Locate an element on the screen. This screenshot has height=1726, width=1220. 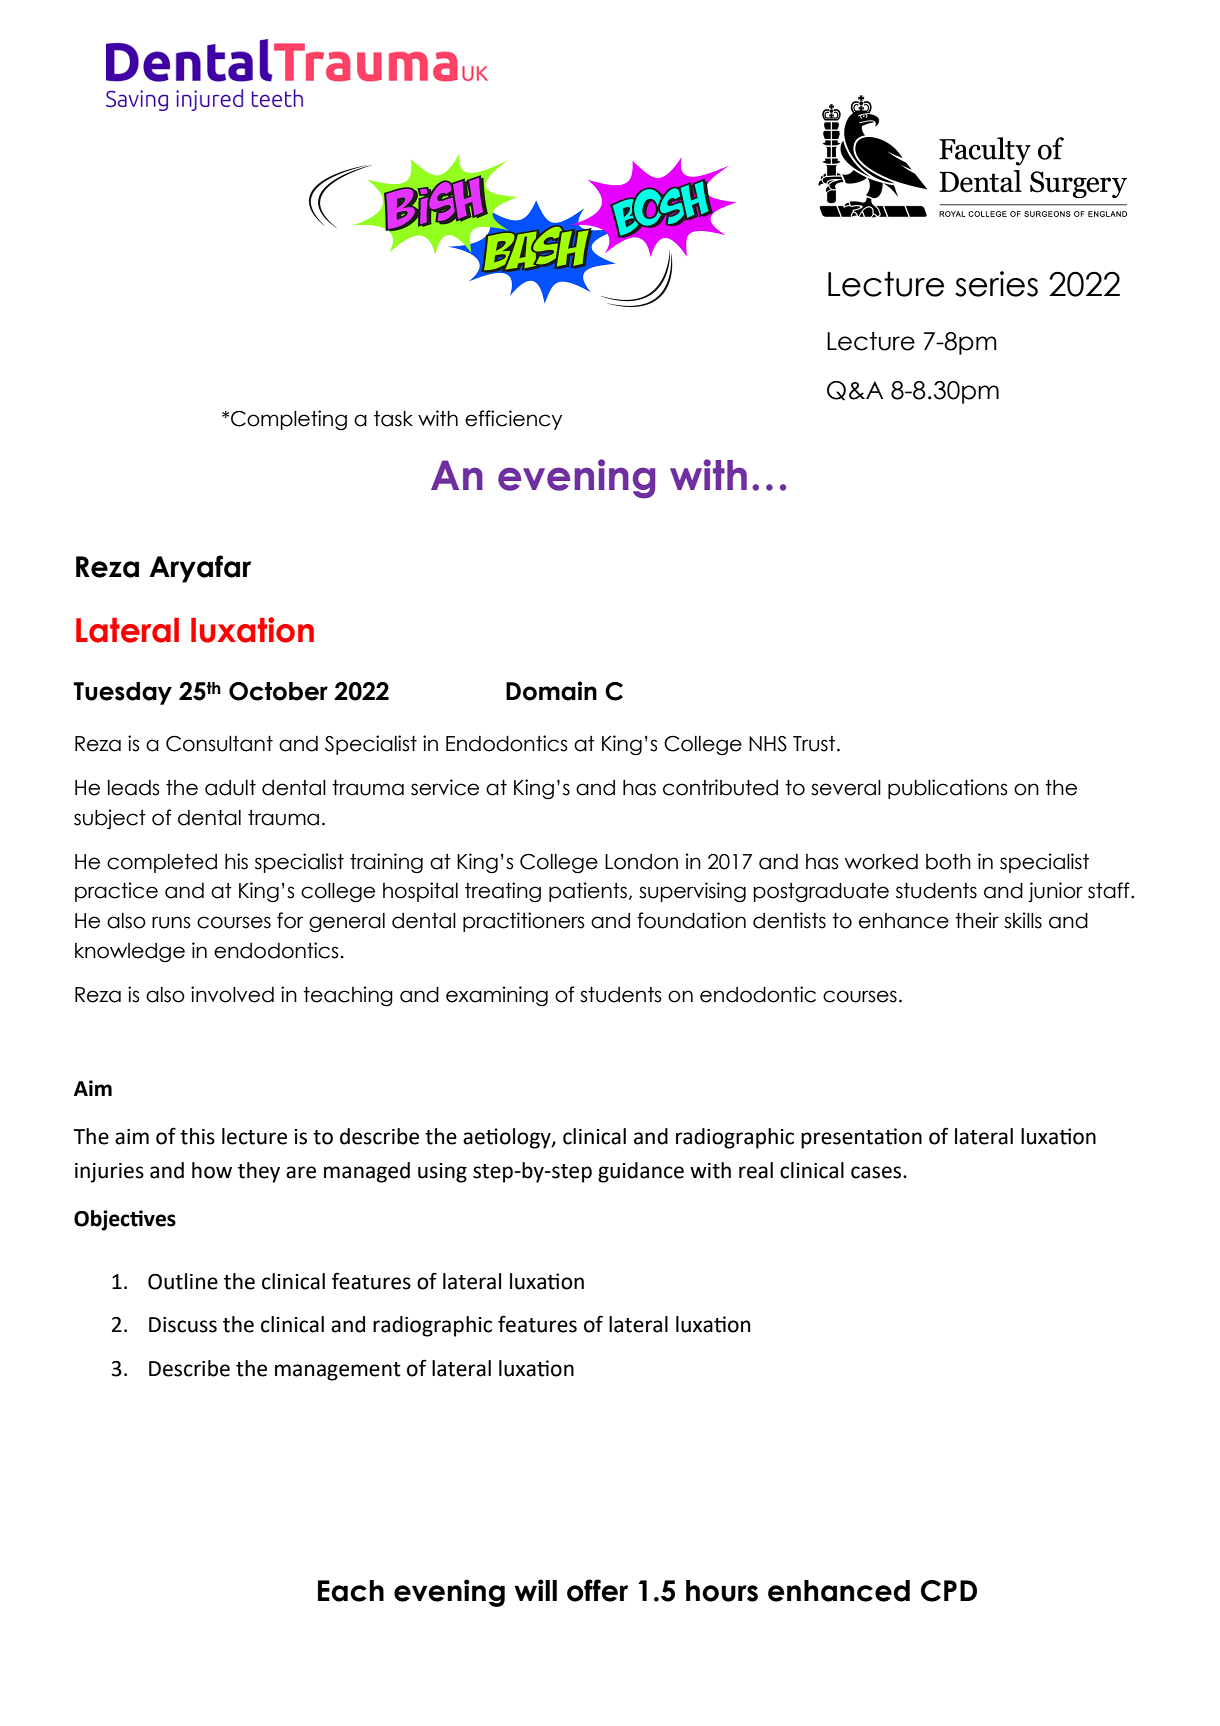
offer is located at coordinates (597, 1590).
